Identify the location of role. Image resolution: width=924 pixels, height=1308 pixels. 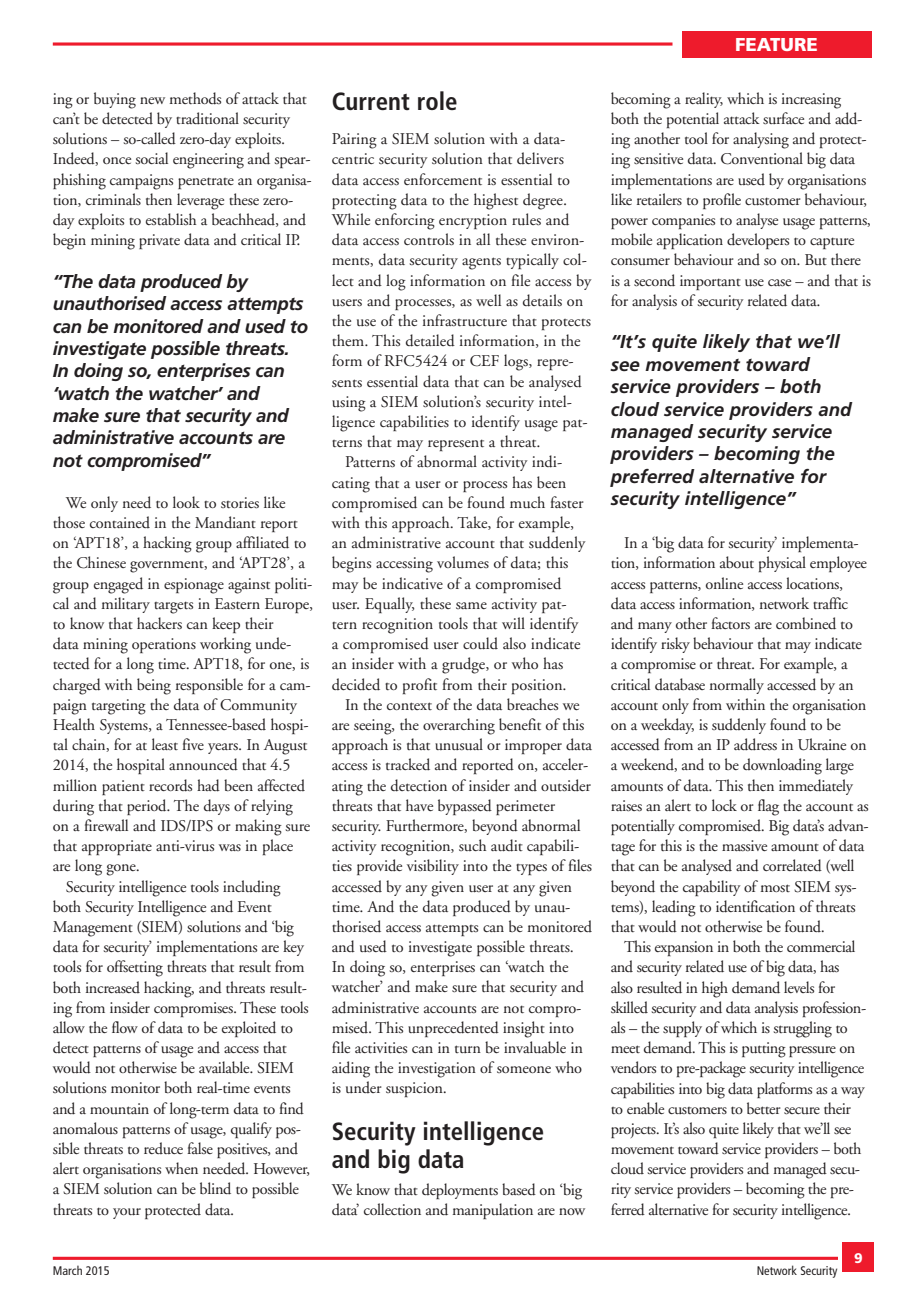
(437, 100).
